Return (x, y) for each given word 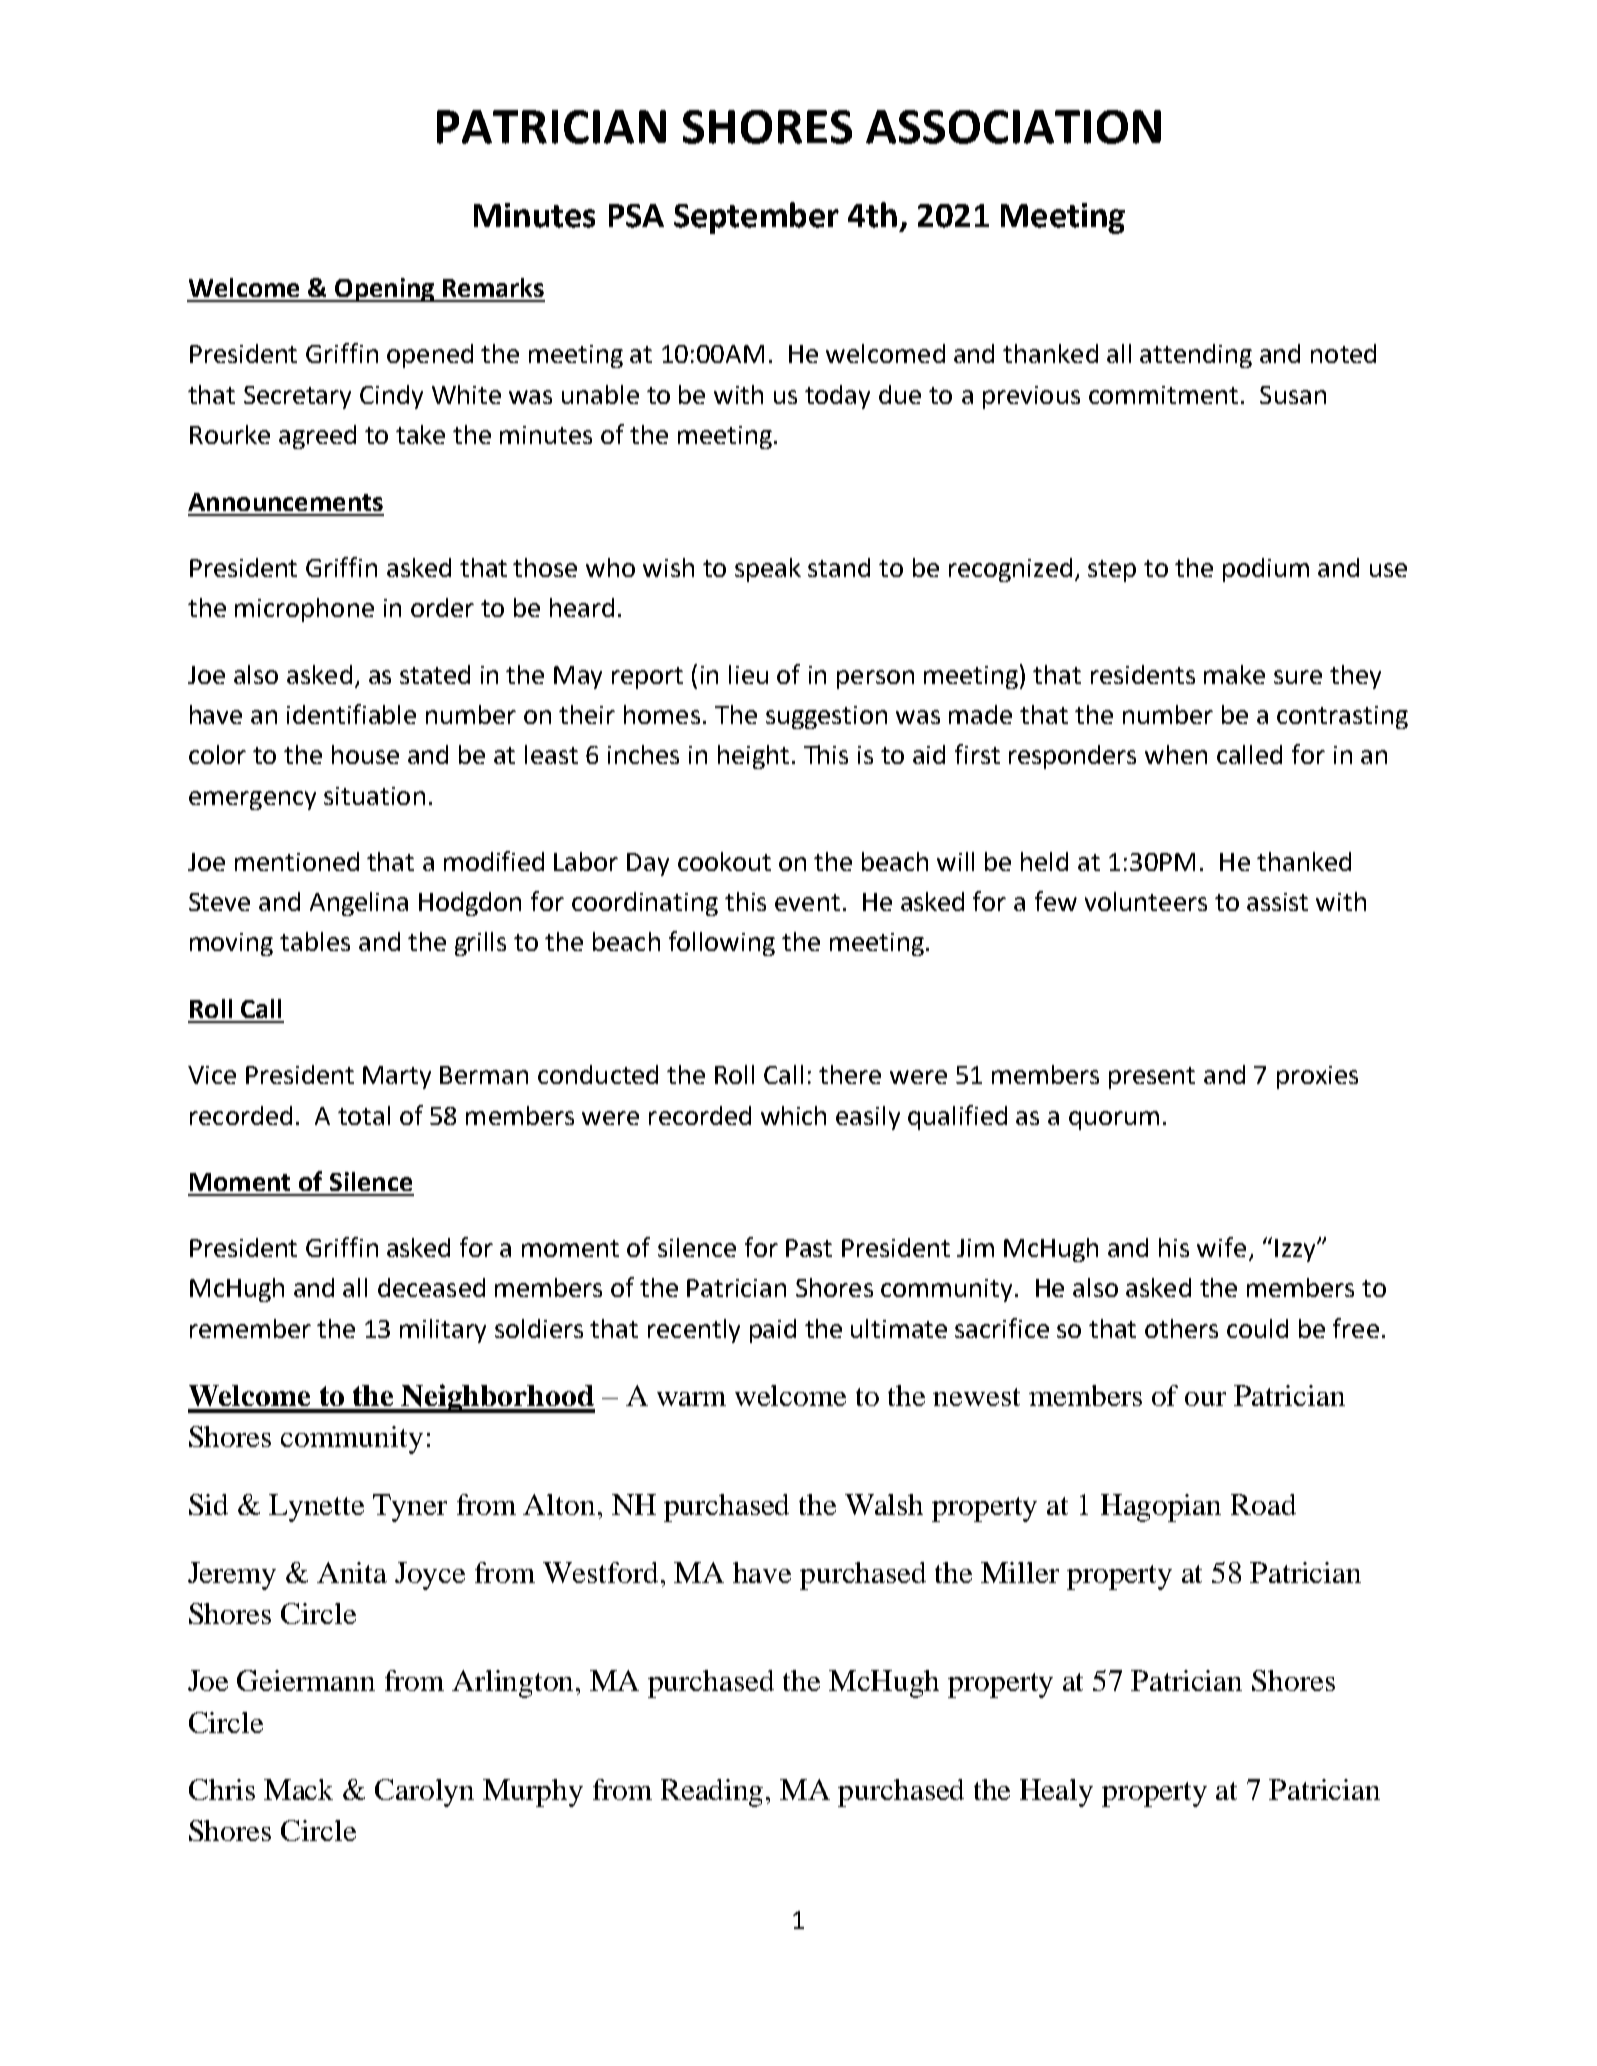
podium (1266, 570)
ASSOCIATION (1013, 127)
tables (315, 941)
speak (768, 570)
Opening (385, 290)
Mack (298, 1789)
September (756, 218)
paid (773, 1331)
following (722, 943)
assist (1277, 902)
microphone (304, 610)
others (1181, 1328)
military (443, 1331)
